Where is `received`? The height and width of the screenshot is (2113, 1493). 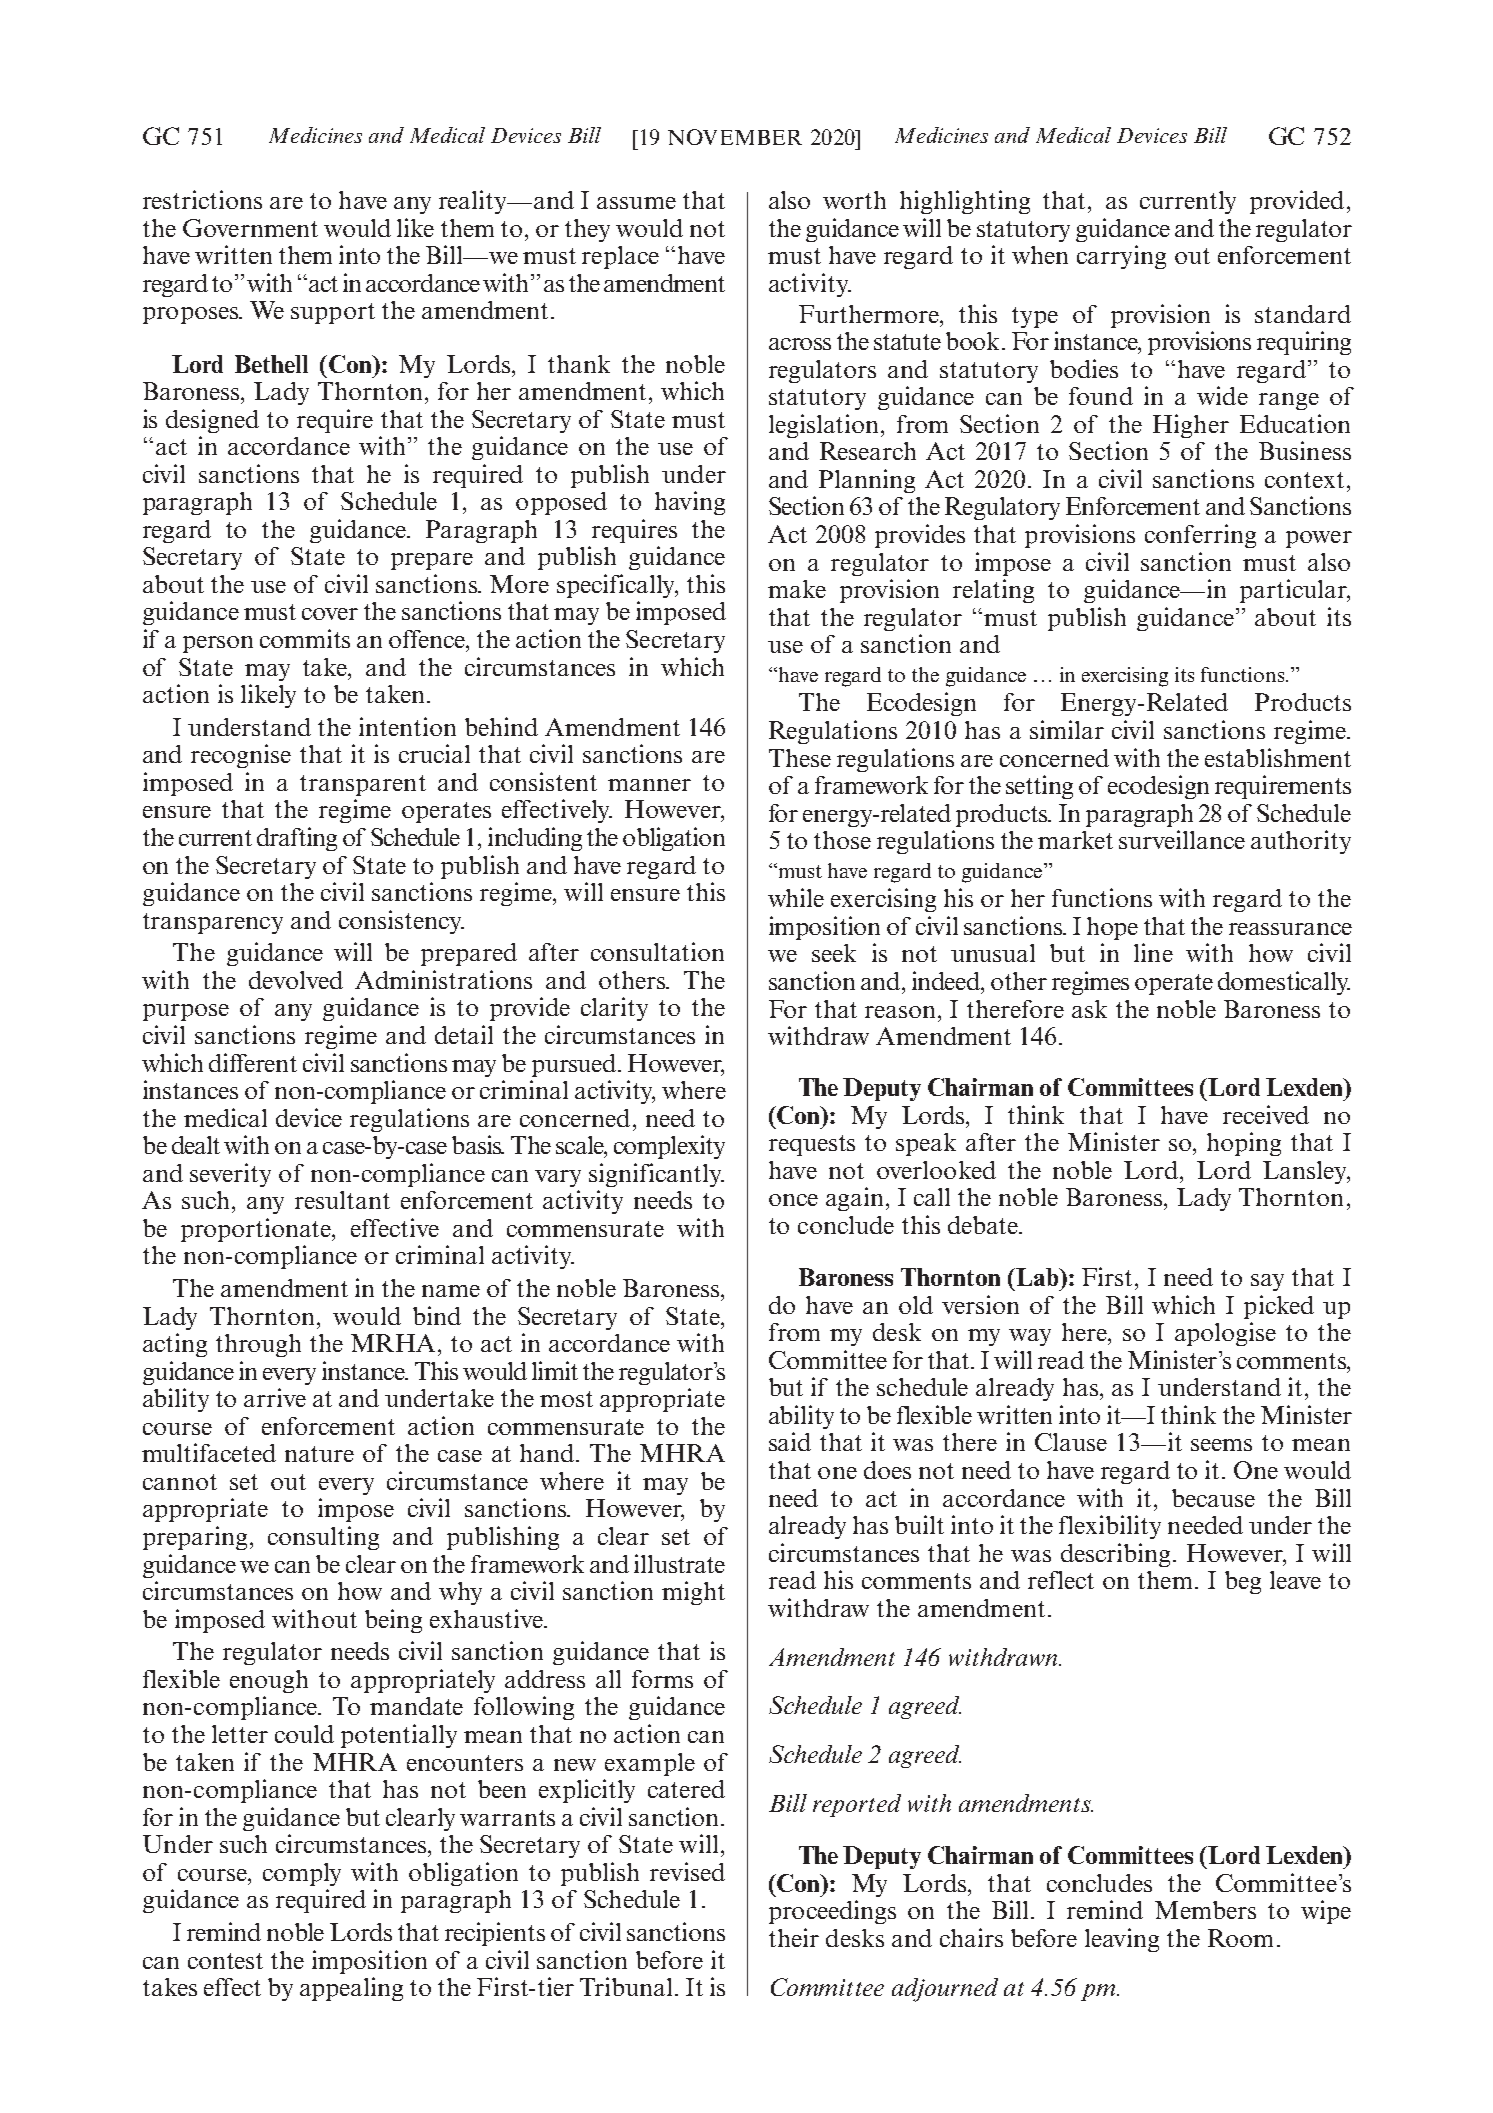 received is located at coordinates (1266, 1114).
